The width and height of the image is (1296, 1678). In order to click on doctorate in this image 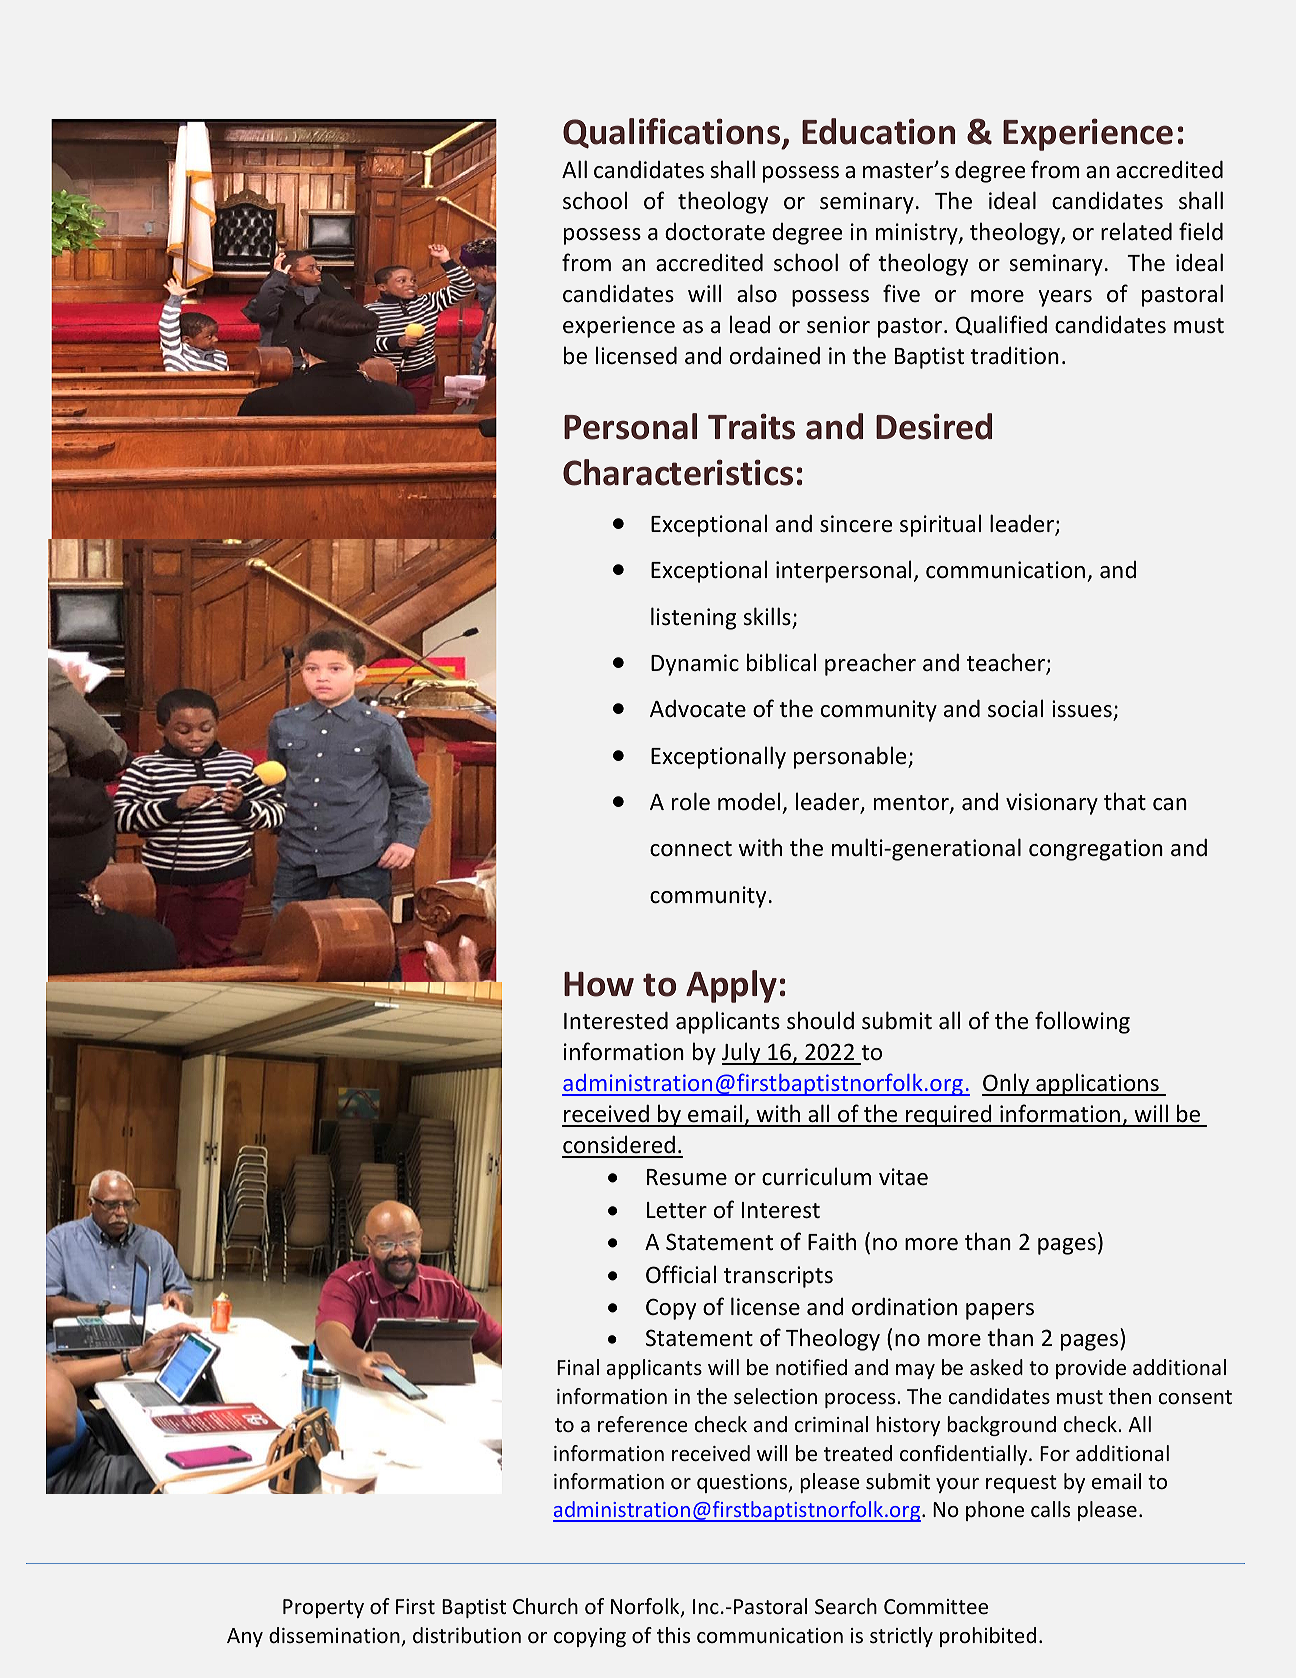, I will do `click(715, 232)`.
